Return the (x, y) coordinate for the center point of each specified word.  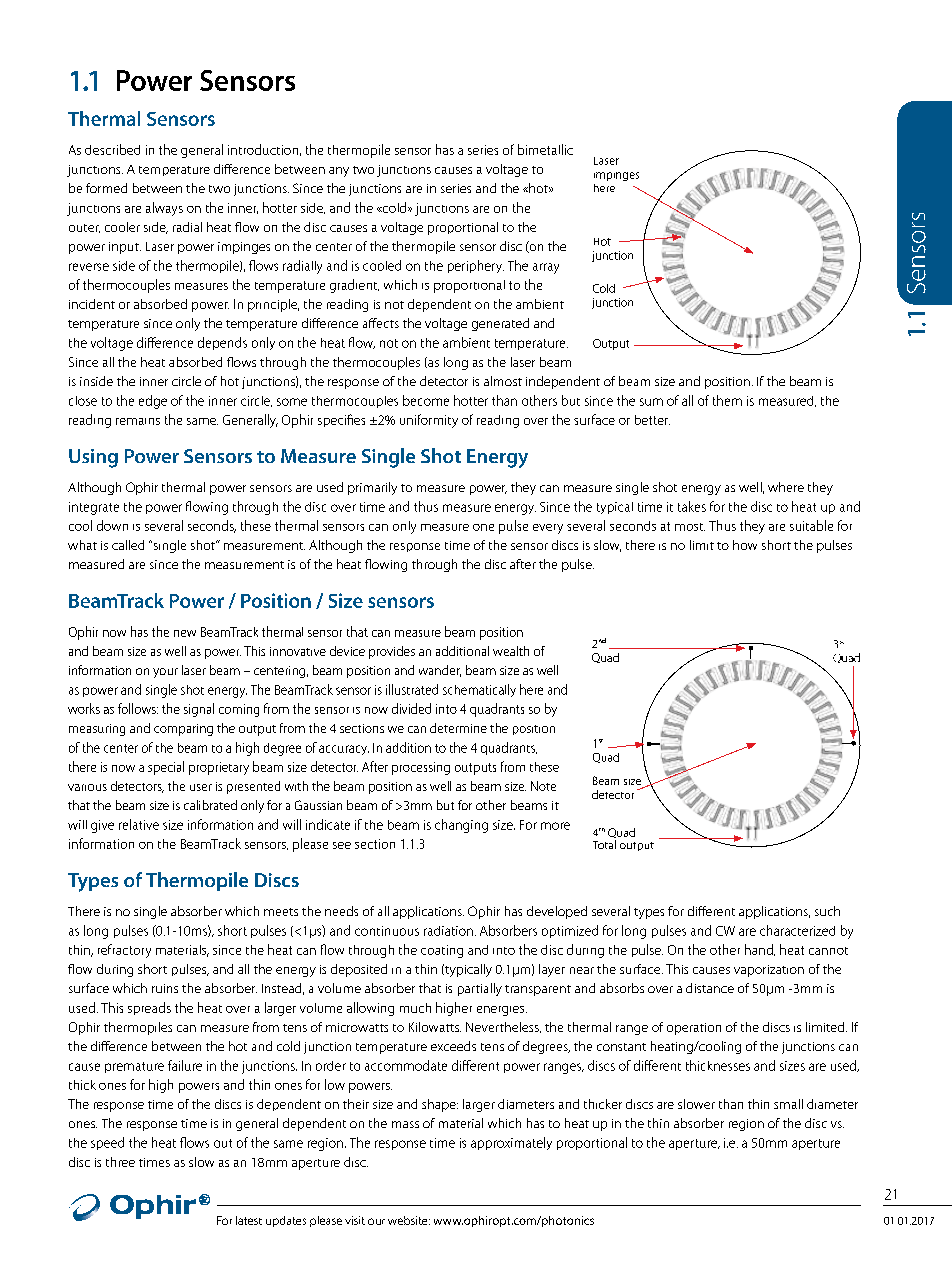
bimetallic (545, 149)
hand (760, 950)
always (164, 209)
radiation (448, 931)
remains (138, 421)
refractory (124, 951)
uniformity (429, 421)
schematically (479, 690)
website (409, 1220)
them (727, 400)
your (165, 673)
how (745, 545)
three (120, 1162)
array (546, 268)
